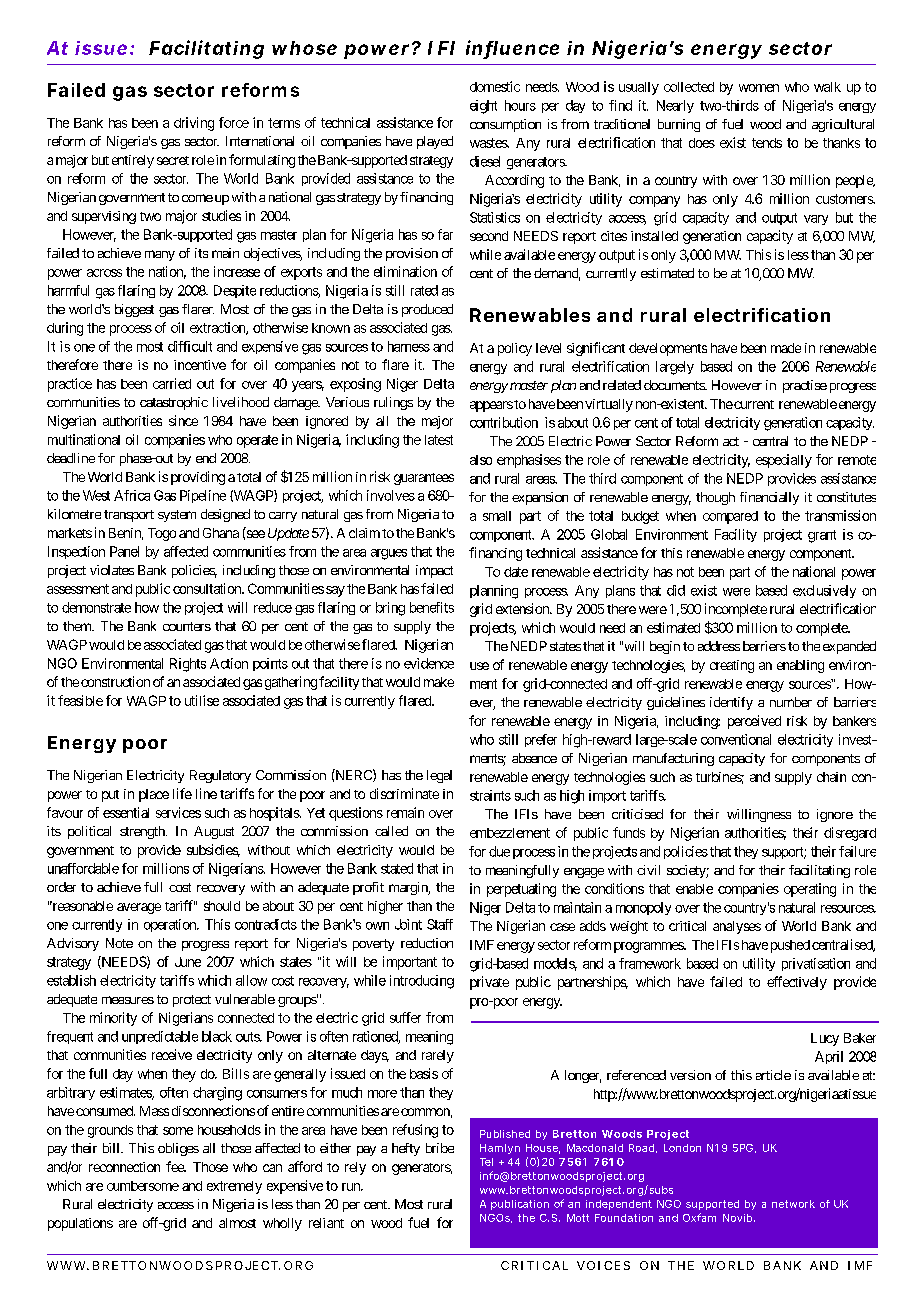 The width and height of the image is (924, 1307). What do you see at coordinates (175, 1166) in the image?
I see `fee` at bounding box center [175, 1166].
